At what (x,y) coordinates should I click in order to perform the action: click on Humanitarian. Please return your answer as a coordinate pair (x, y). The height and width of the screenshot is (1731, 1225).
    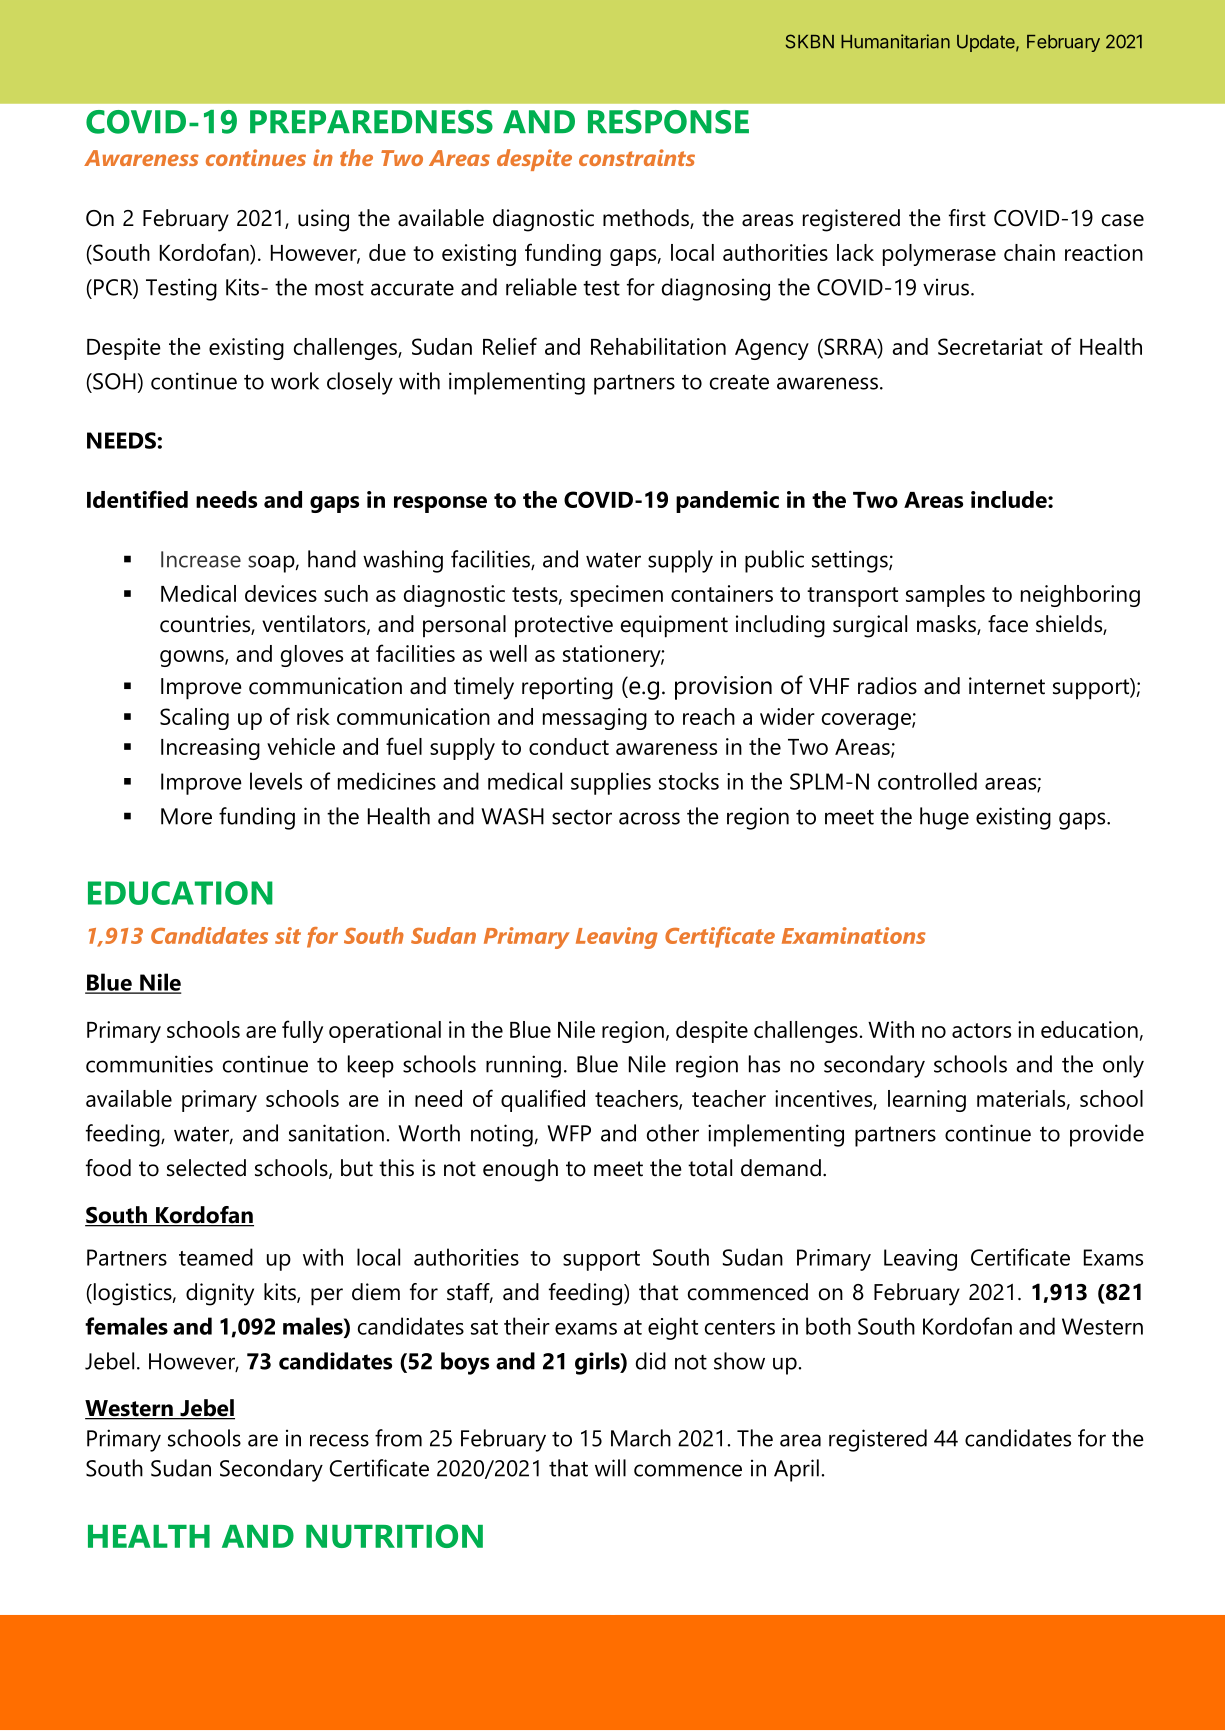
    Looking at the image, I should click on (895, 41).
